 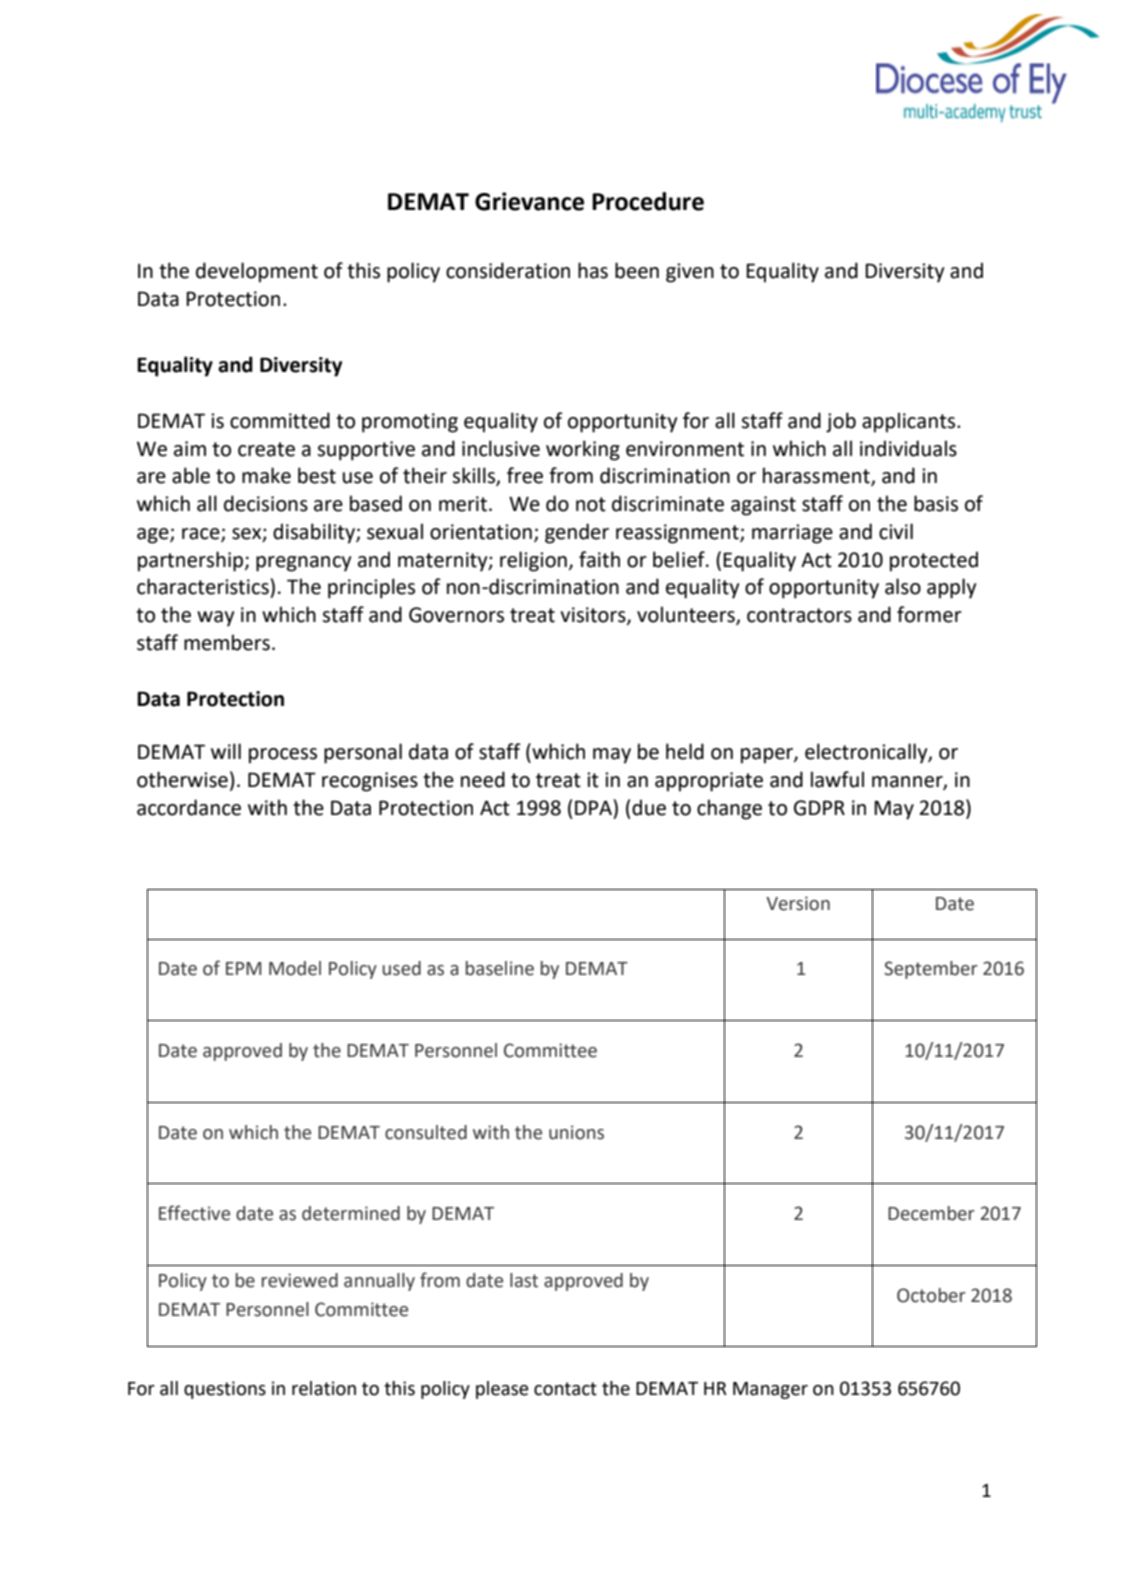 I want to click on has, so click(x=593, y=270).
